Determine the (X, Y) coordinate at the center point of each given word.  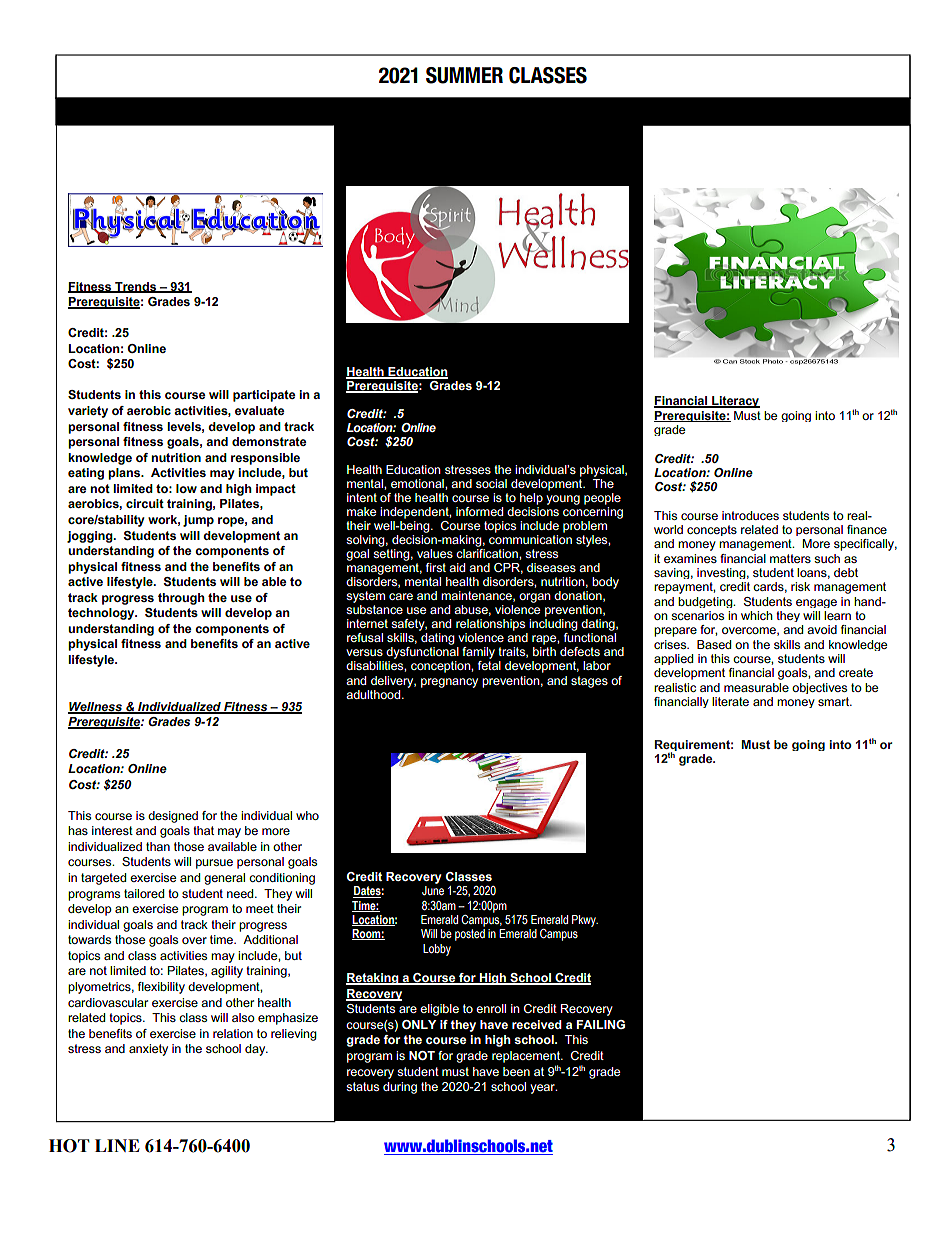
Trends (136, 287)
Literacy (735, 402)
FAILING (600, 1024)
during (400, 1088)
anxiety (148, 1050)
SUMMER (464, 75)
